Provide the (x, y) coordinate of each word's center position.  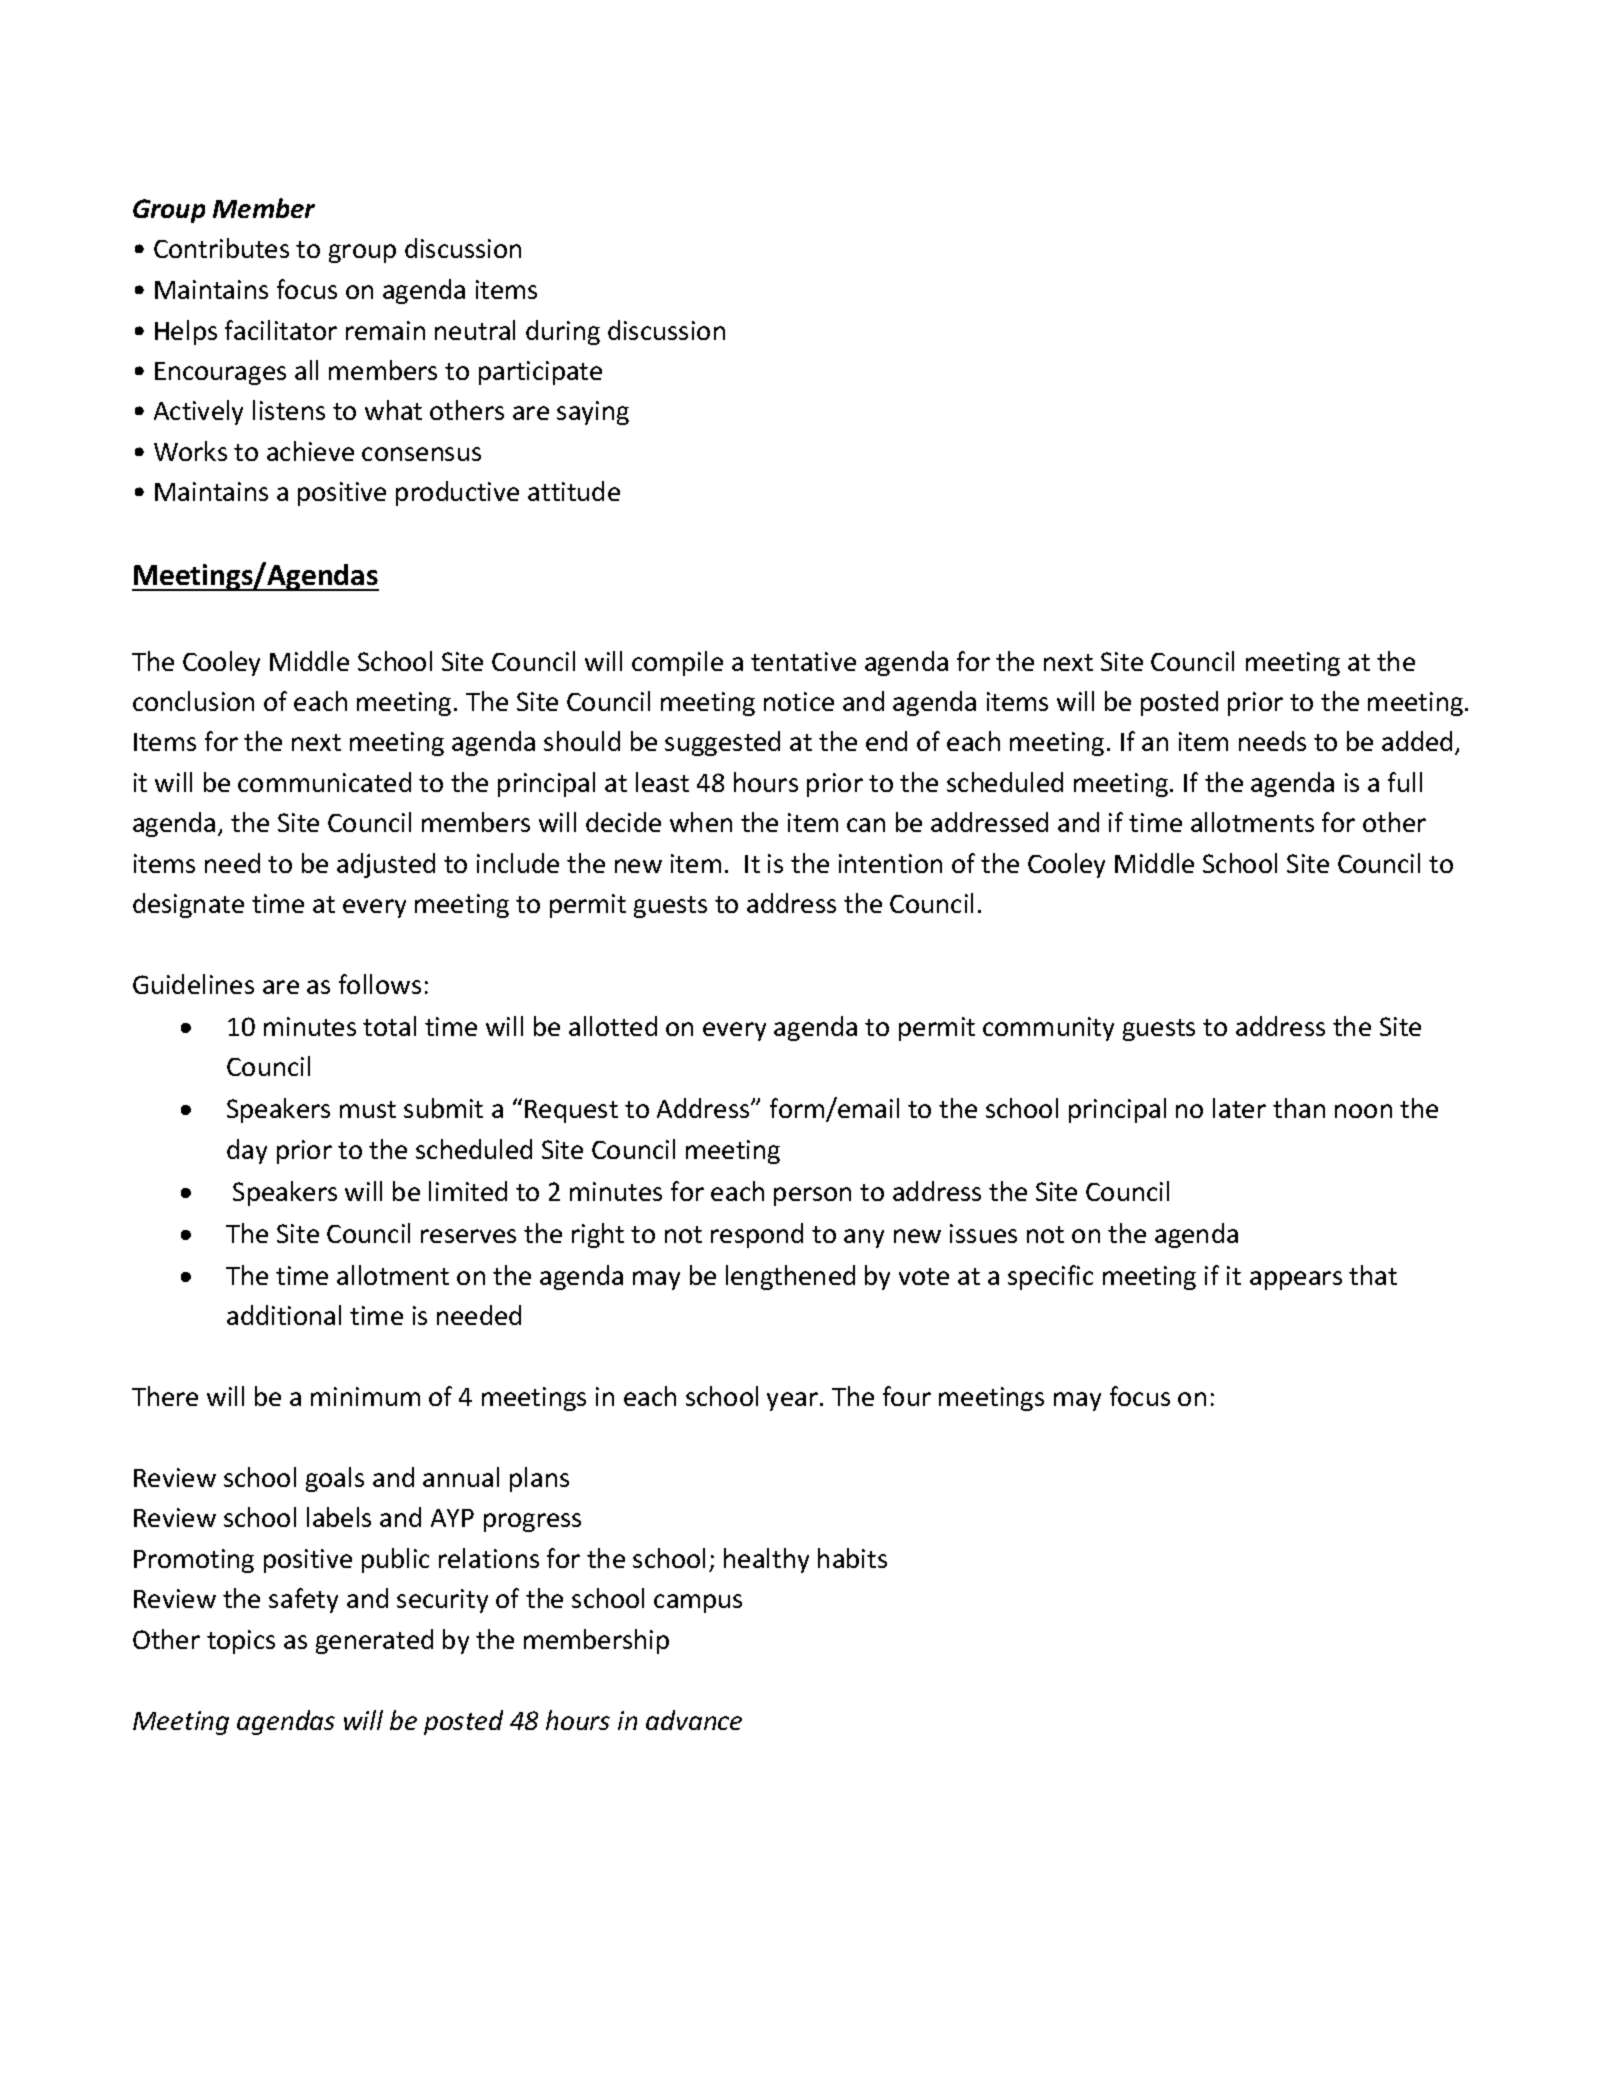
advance (694, 1720)
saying (593, 413)
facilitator (281, 330)
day (247, 1151)
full (1405, 782)
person (812, 1196)
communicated (324, 782)
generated (374, 1641)
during (563, 332)
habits (852, 1558)
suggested (722, 743)
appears (1296, 1280)
